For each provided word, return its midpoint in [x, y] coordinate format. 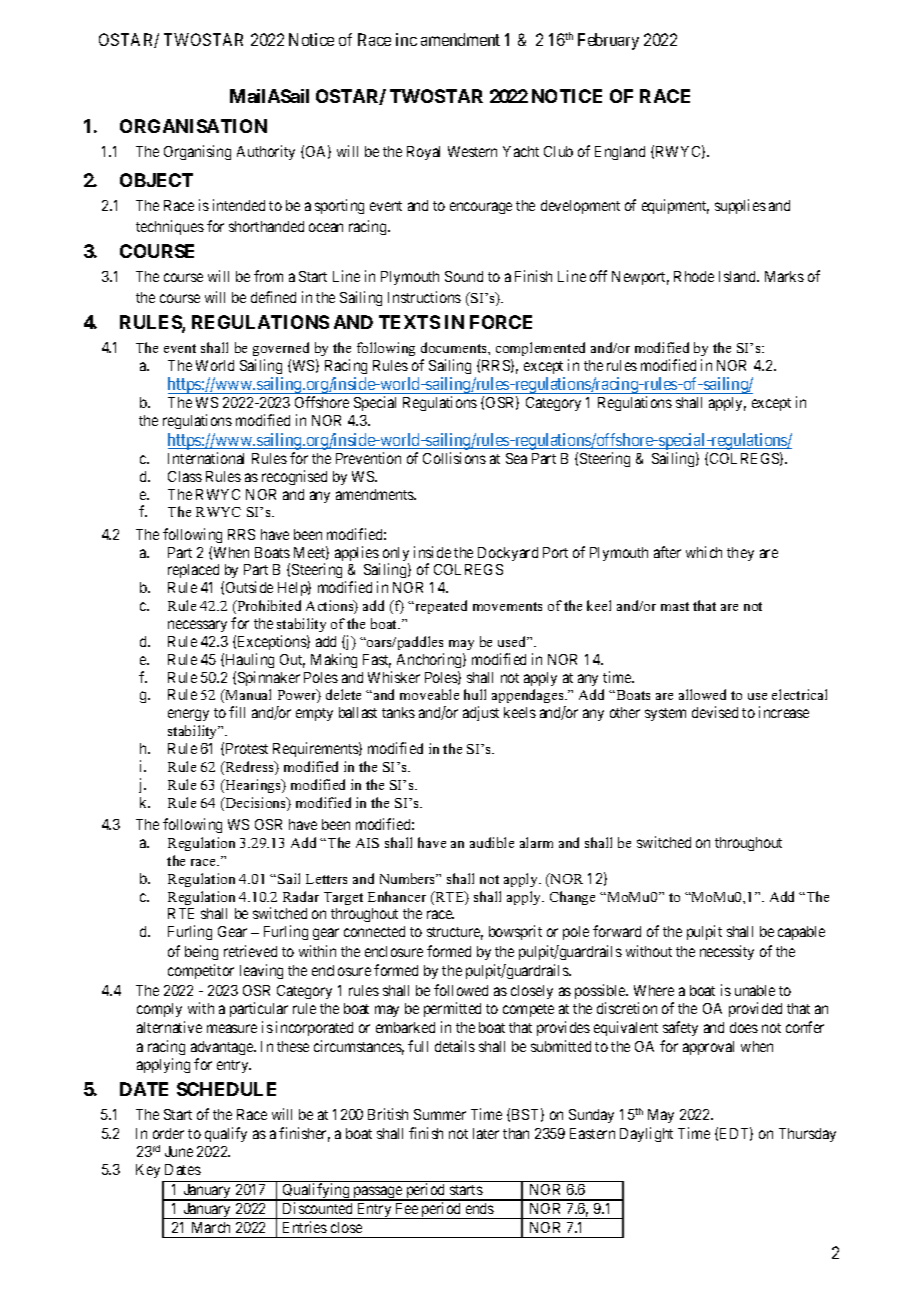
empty [314, 714]
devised [715, 712]
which [704, 552]
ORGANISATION [193, 126]
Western [472, 151]
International [206, 458]
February [608, 41]
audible [492, 842]
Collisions [454, 458]
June [179, 1151]
